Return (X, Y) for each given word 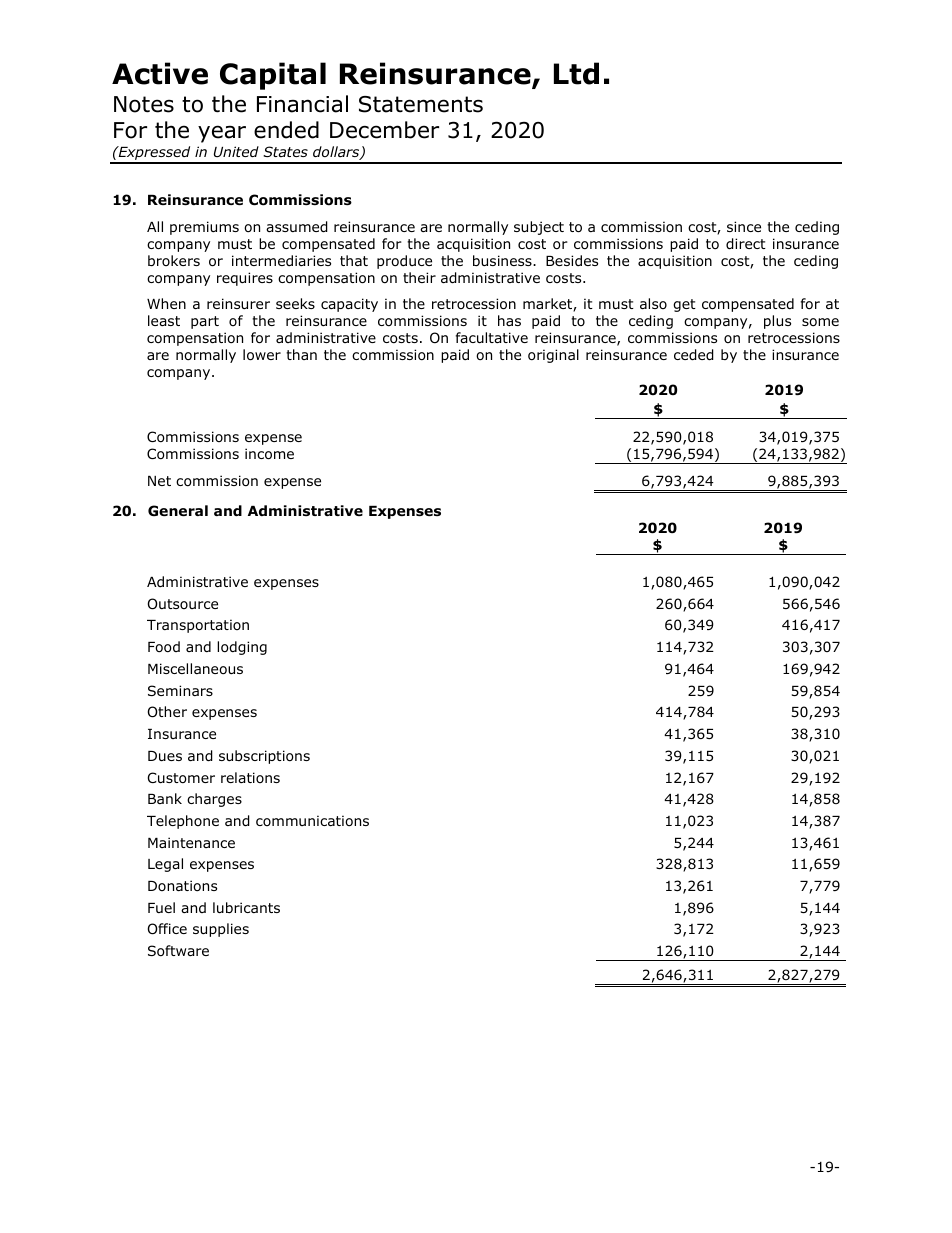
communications (312, 821)
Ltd (576, 73)
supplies (221, 930)
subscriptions (264, 757)
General (178, 510)
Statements (421, 104)
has (509, 320)
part (205, 322)
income (269, 454)
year (222, 134)
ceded (694, 355)
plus (777, 322)
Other (167, 712)
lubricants (246, 907)
